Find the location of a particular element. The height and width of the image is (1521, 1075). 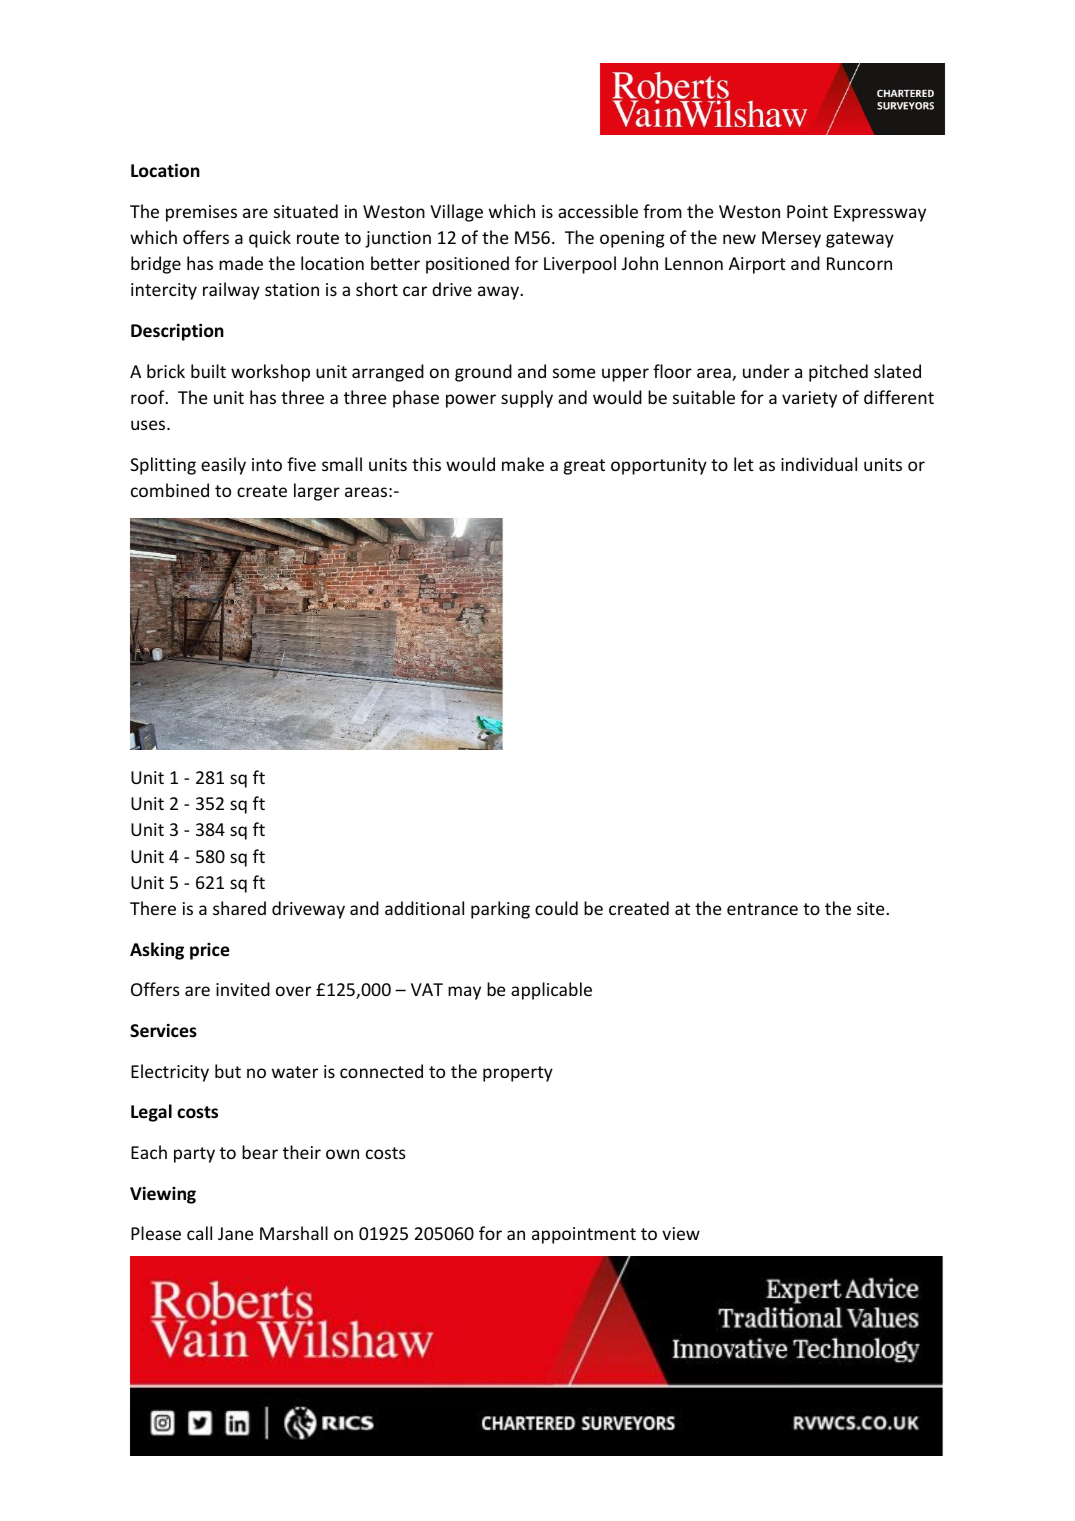

gateway is located at coordinates (860, 240).
